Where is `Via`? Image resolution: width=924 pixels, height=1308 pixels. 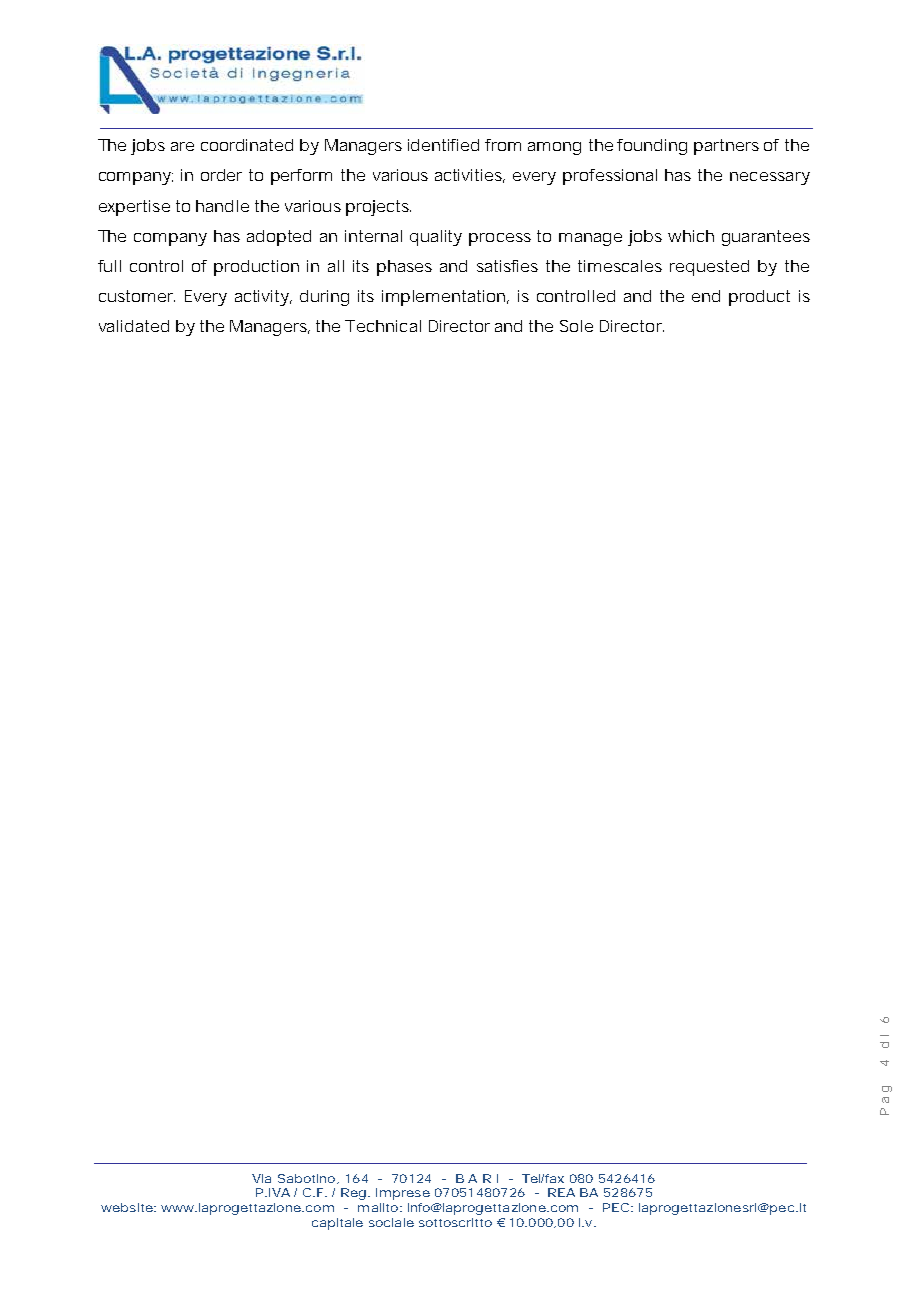 Via is located at coordinates (261, 1178).
